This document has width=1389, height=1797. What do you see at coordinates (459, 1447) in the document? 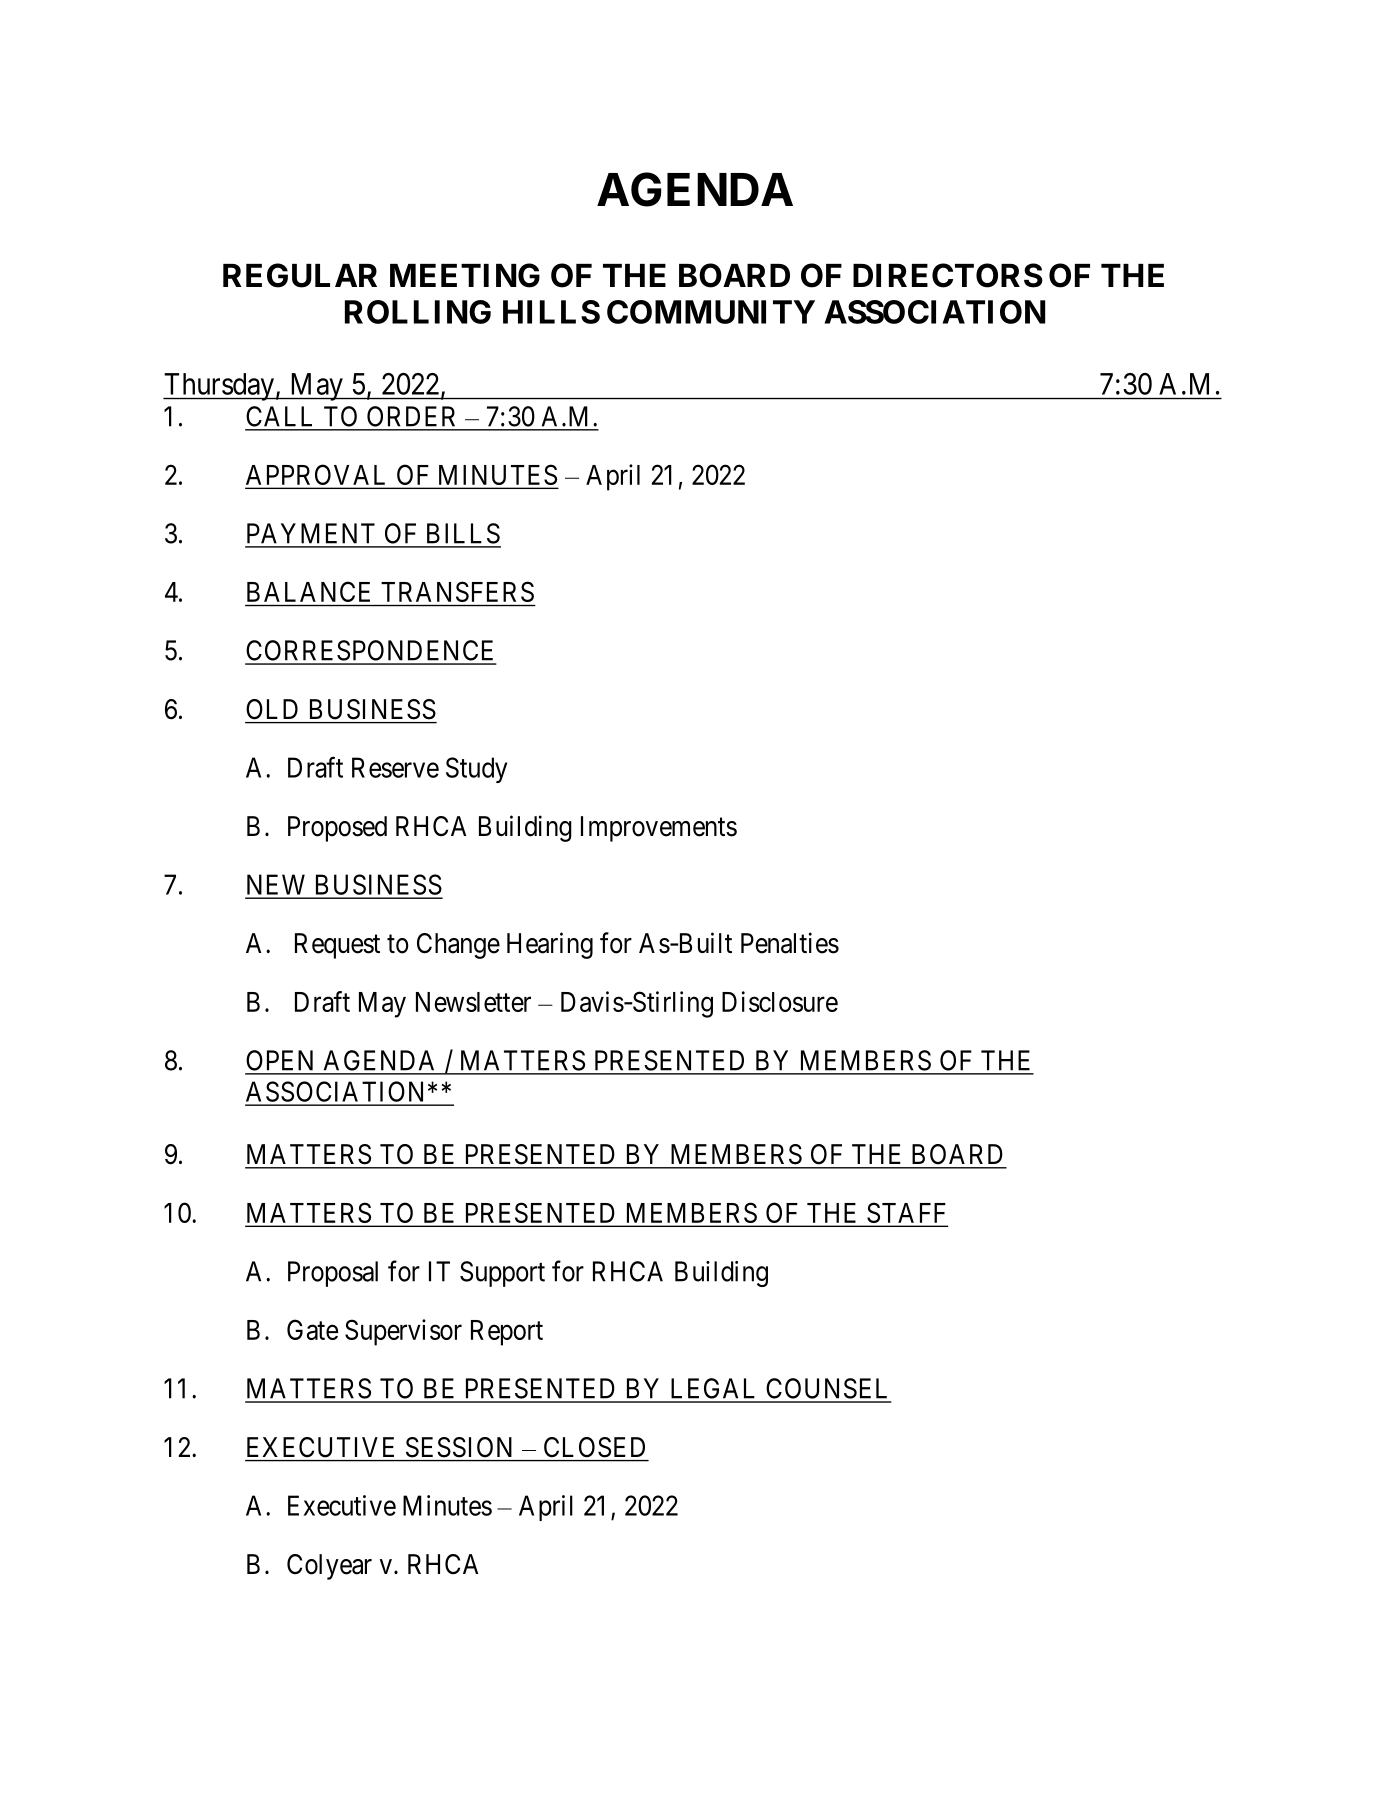
I see `SESSION` at bounding box center [459, 1447].
